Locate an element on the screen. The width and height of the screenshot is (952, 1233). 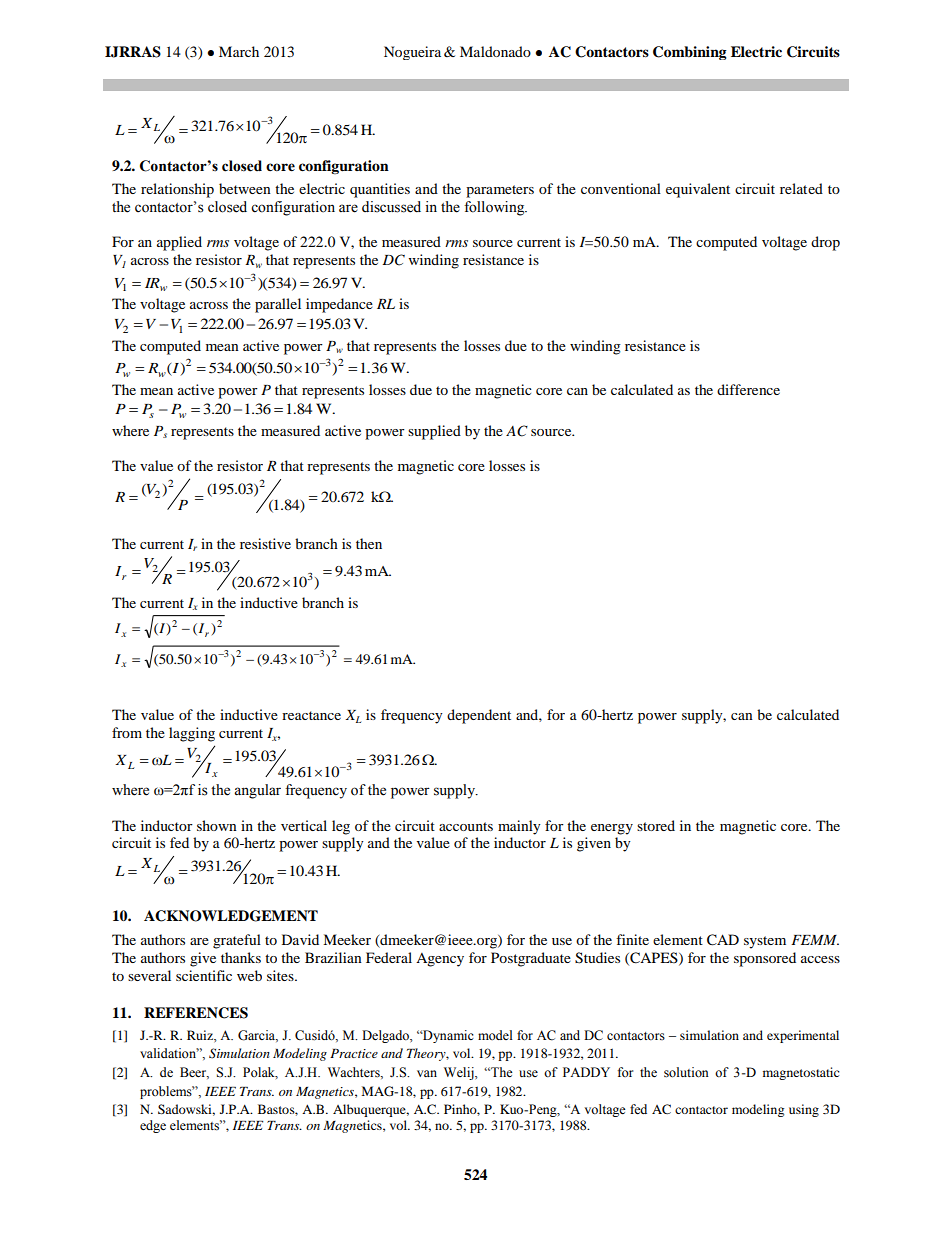
then is located at coordinates (369, 543).
